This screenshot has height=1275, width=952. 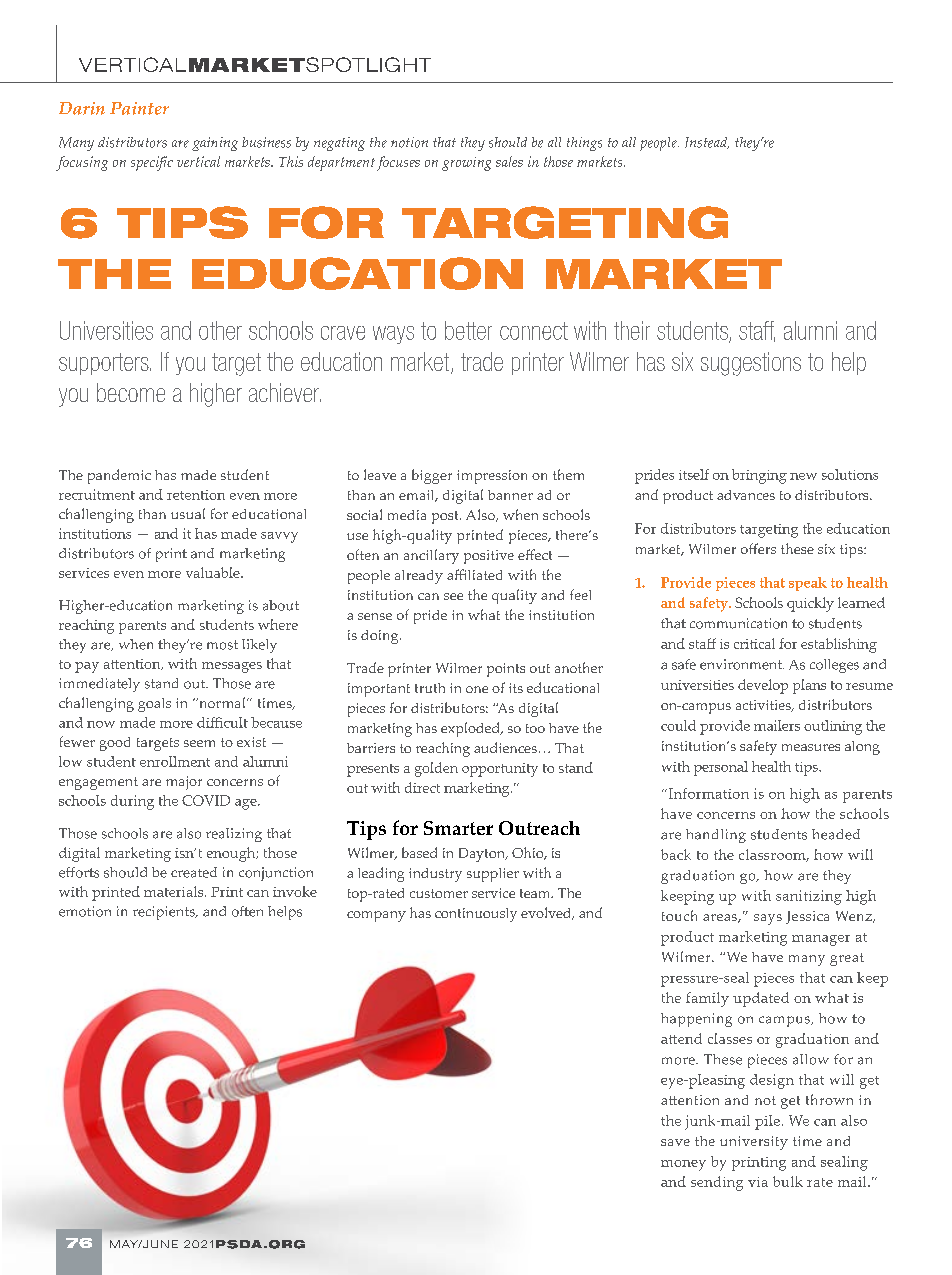 What do you see at coordinates (675, 1142) in the screenshot?
I see `save` at bounding box center [675, 1142].
